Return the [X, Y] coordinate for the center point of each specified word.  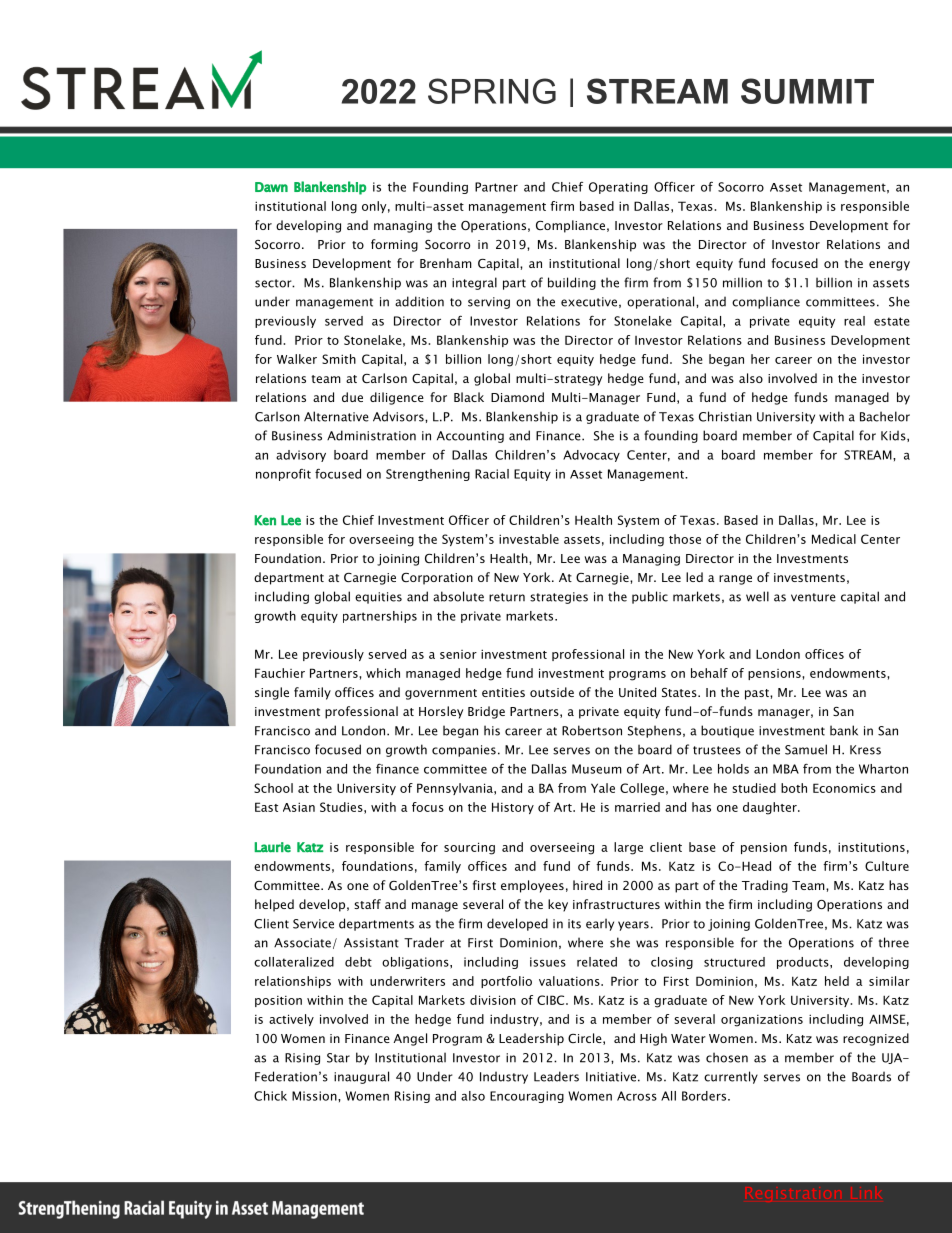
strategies [559, 598]
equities [378, 598]
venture [813, 597]
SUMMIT [807, 91]
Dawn [271, 187]
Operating [618, 188]
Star [338, 1058]
